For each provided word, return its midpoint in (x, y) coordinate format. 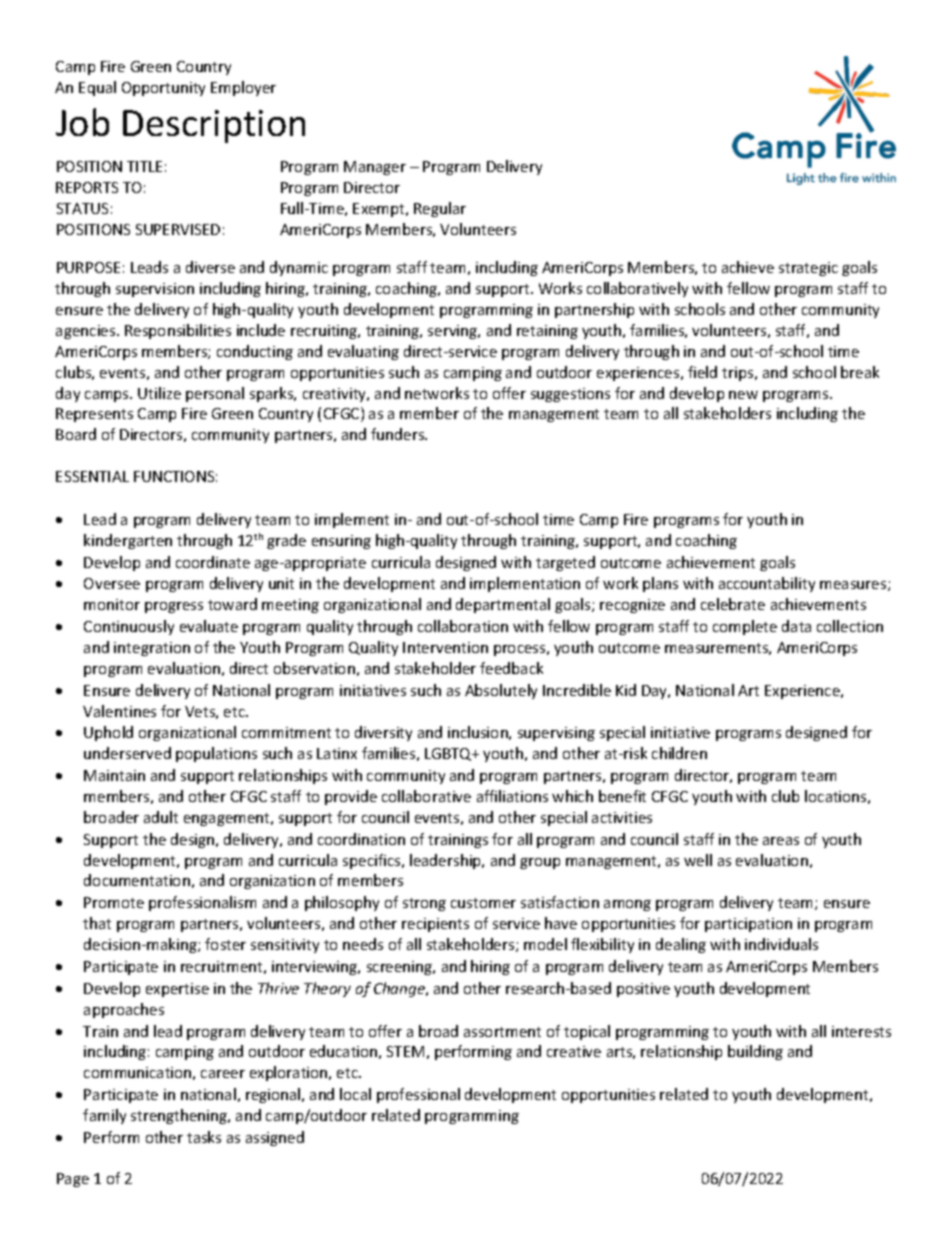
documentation (137, 880)
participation (748, 925)
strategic (808, 269)
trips (739, 374)
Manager (375, 168)
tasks (204, 1137)
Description (214, 126)
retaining (547, 332)
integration (152, 649)
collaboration (463, 626)
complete (745, 627)
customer (483, 903)
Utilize (159, 393)
